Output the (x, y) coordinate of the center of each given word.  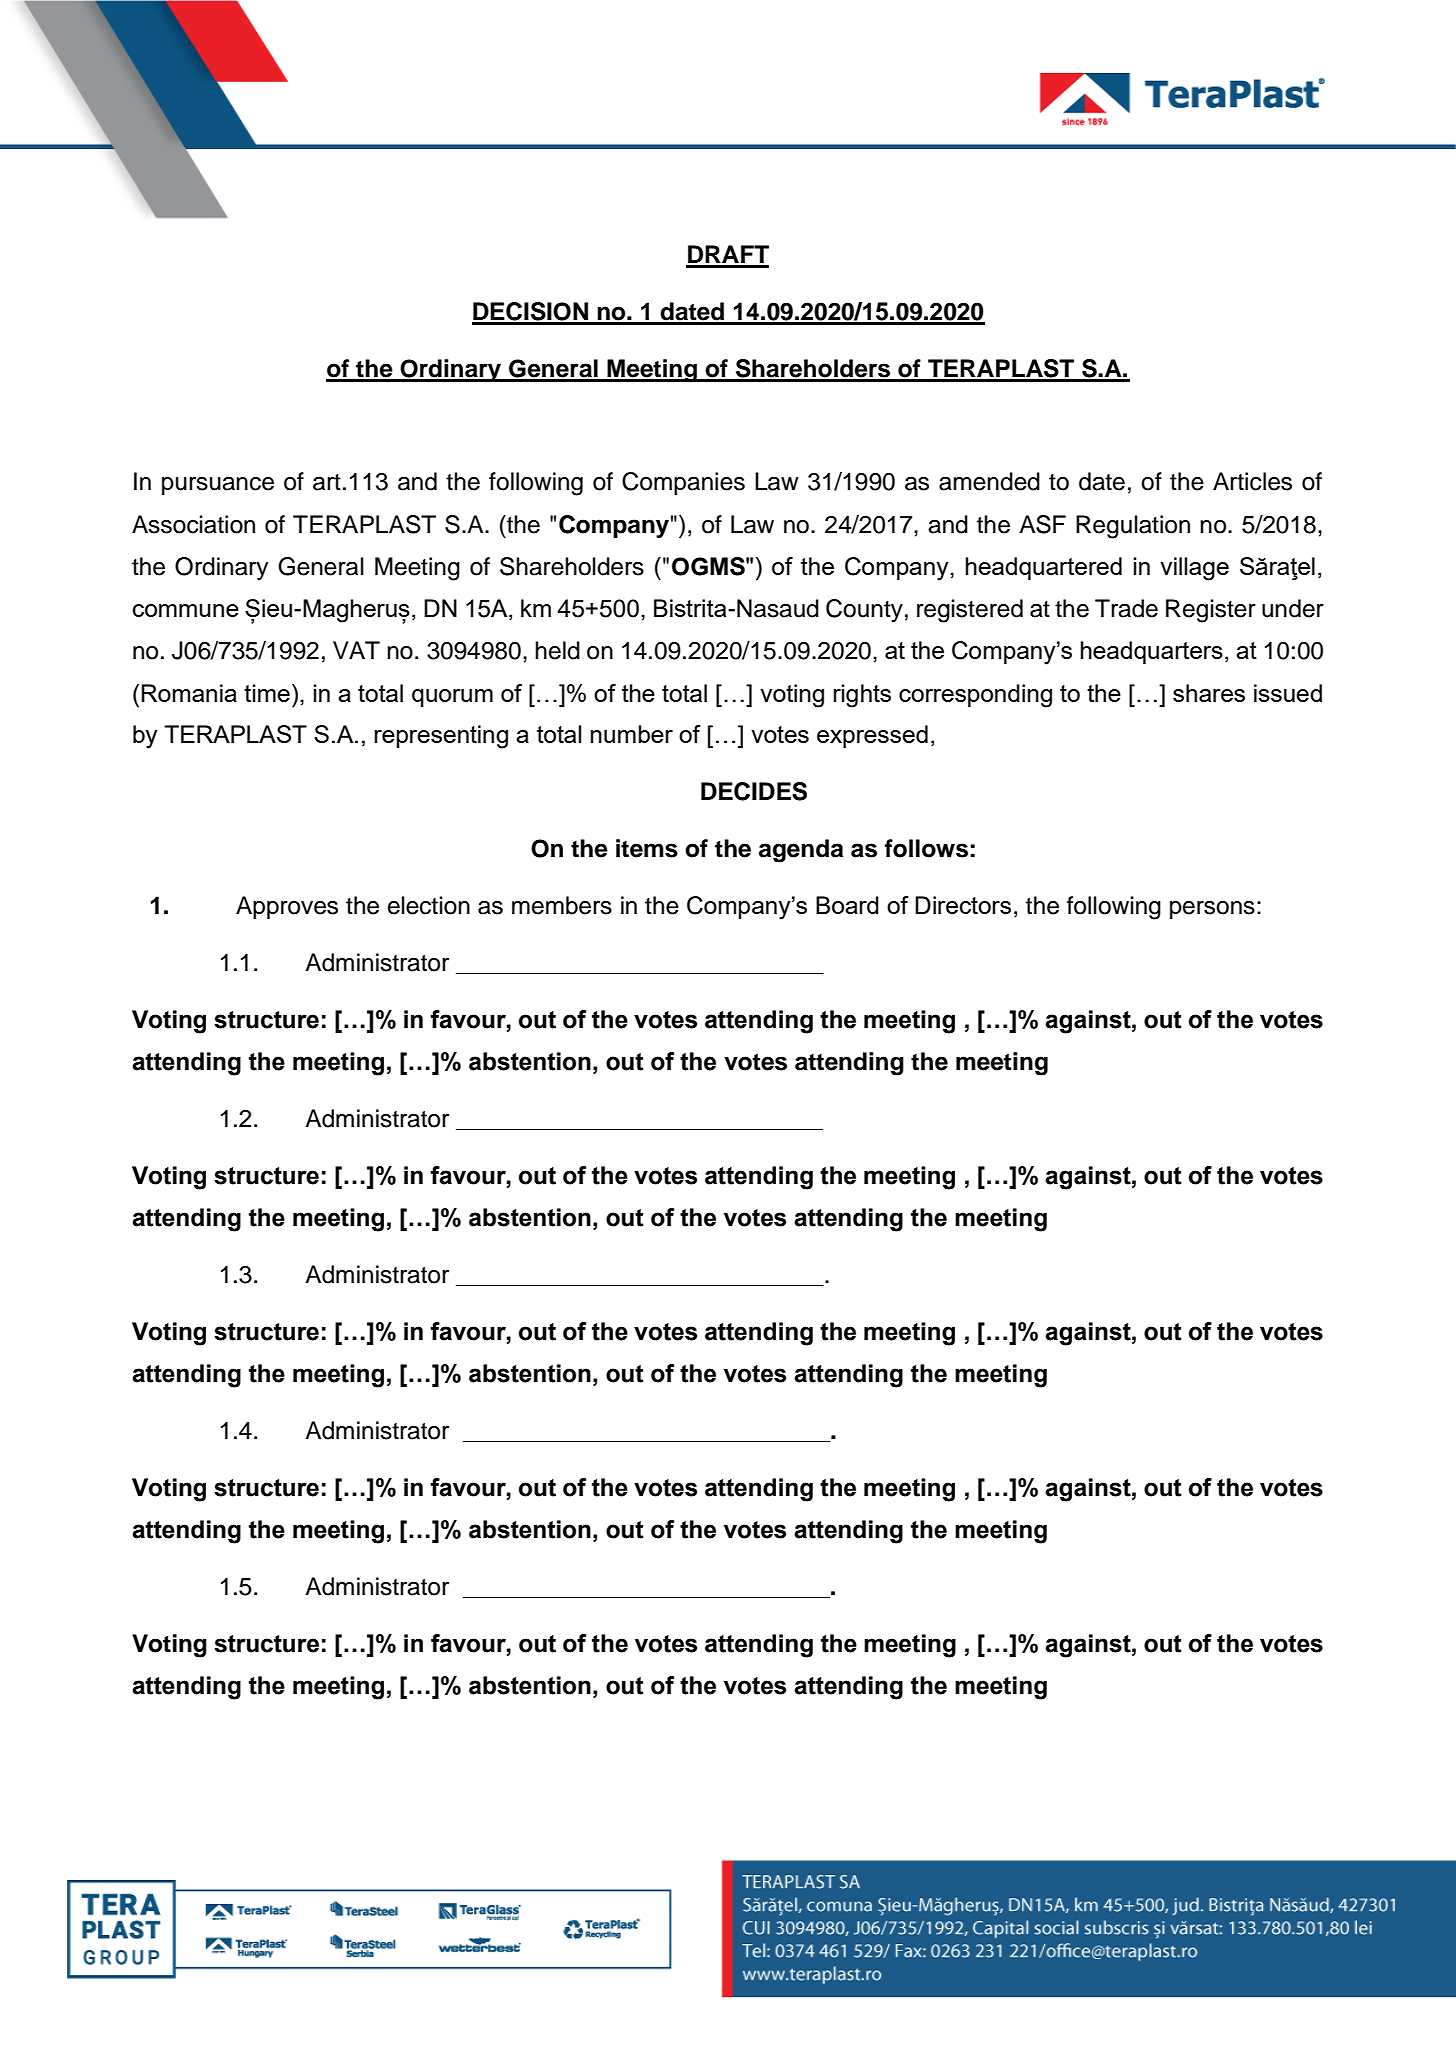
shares (1209, 693)
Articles (1252, 481)
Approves (287, 907)
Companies (683, 483)
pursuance (218, 486)
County (864, 610)
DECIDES (754, 791)
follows (926, 848)
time (267, 693)
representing (441, 737)
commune (186, 610)
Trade (1126, 608)
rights (862, 696)
